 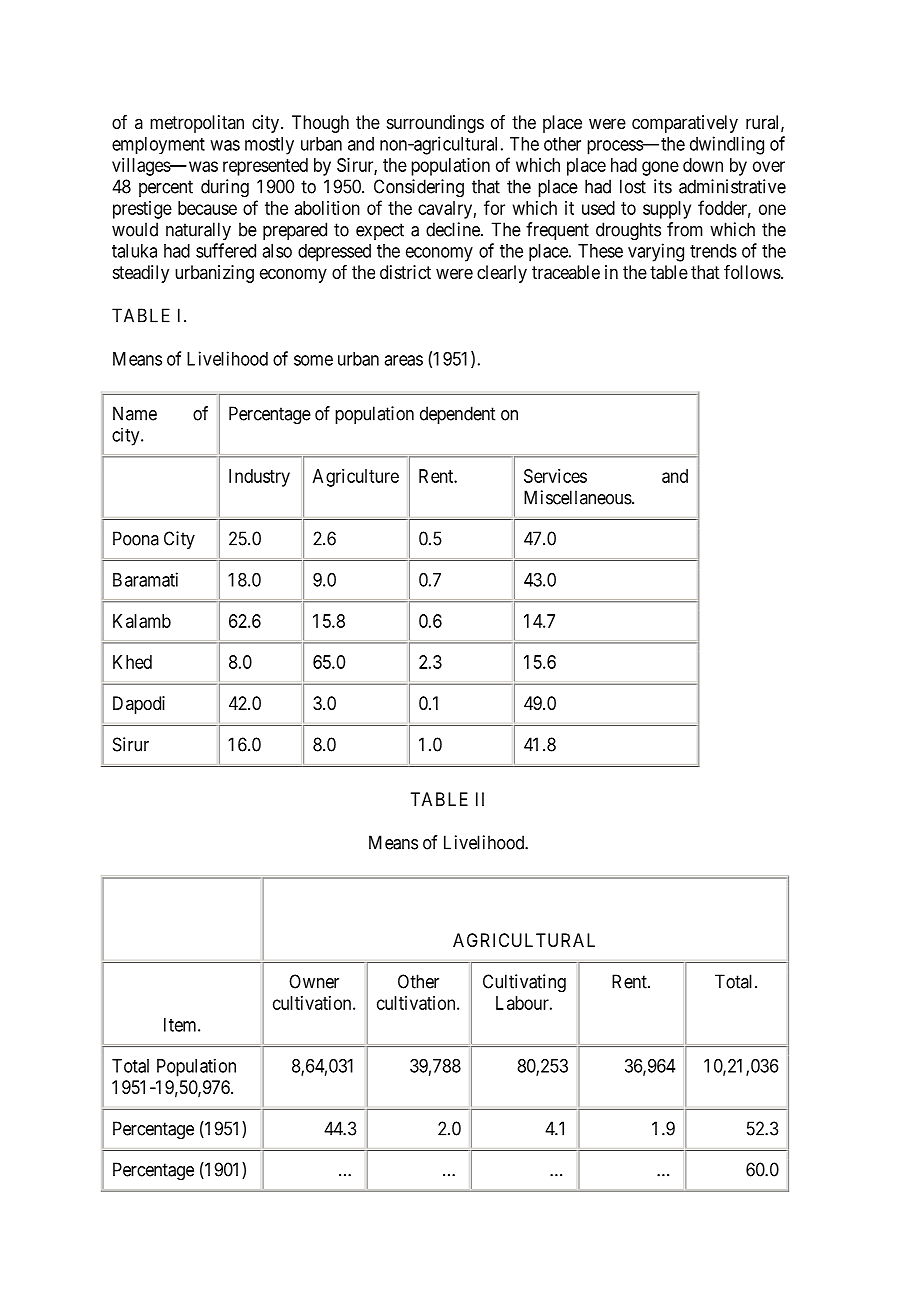 I want to click on Industry, so click(x=259, y=478).
